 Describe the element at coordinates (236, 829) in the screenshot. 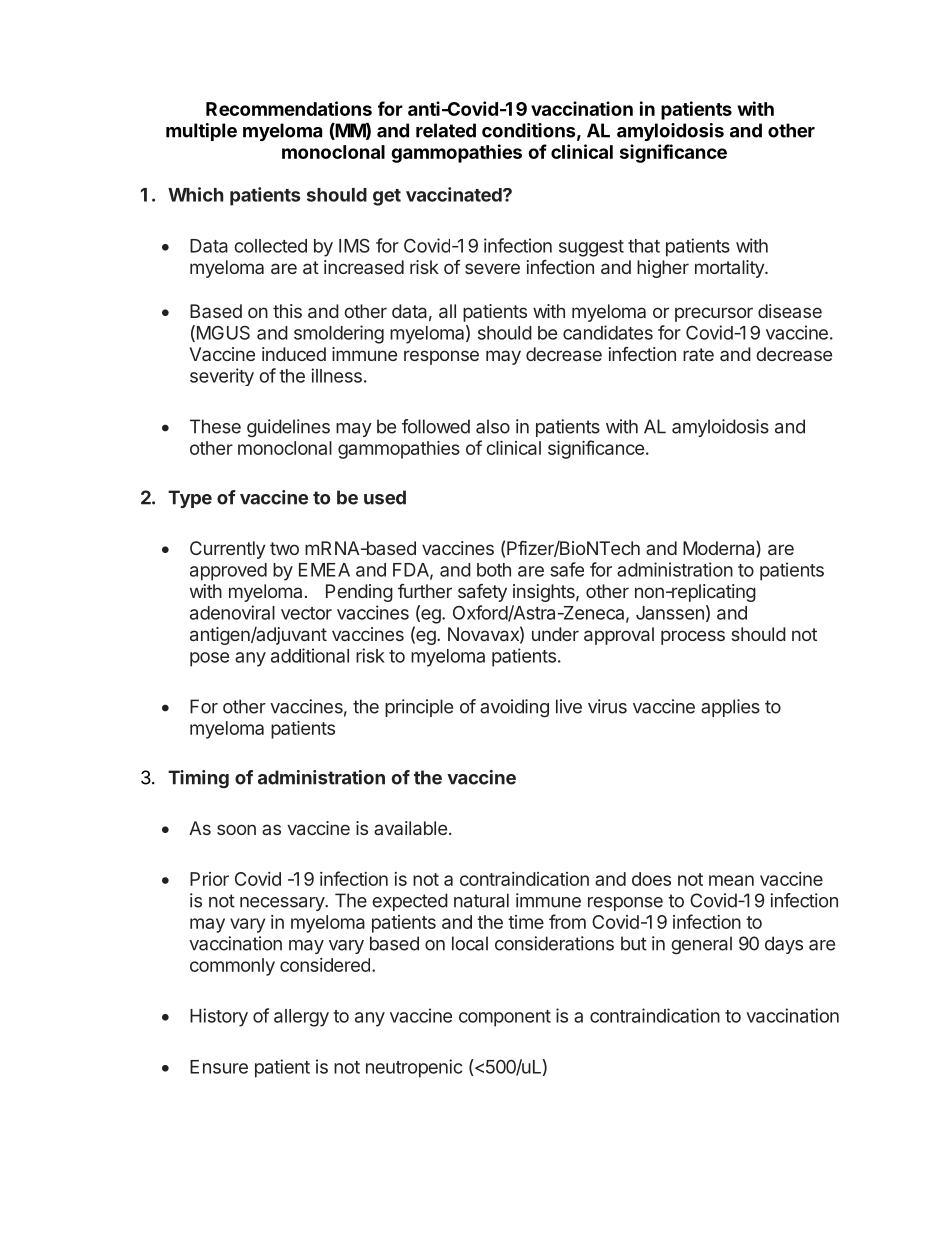

I see `soon` at that location.
